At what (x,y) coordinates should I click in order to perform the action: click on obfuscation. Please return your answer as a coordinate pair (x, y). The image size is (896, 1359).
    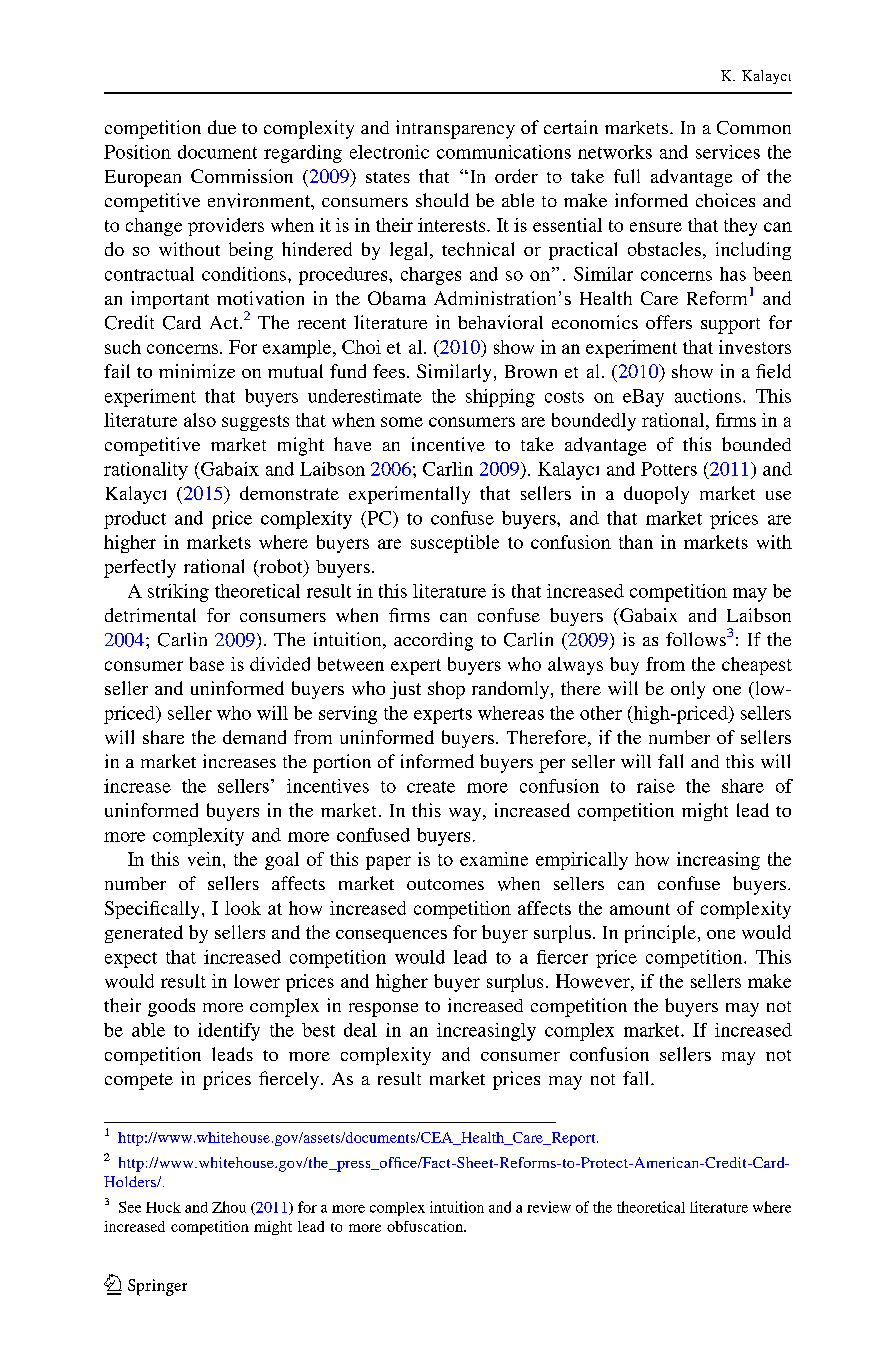
    Looking at the image, I should click on (426, 1226).
